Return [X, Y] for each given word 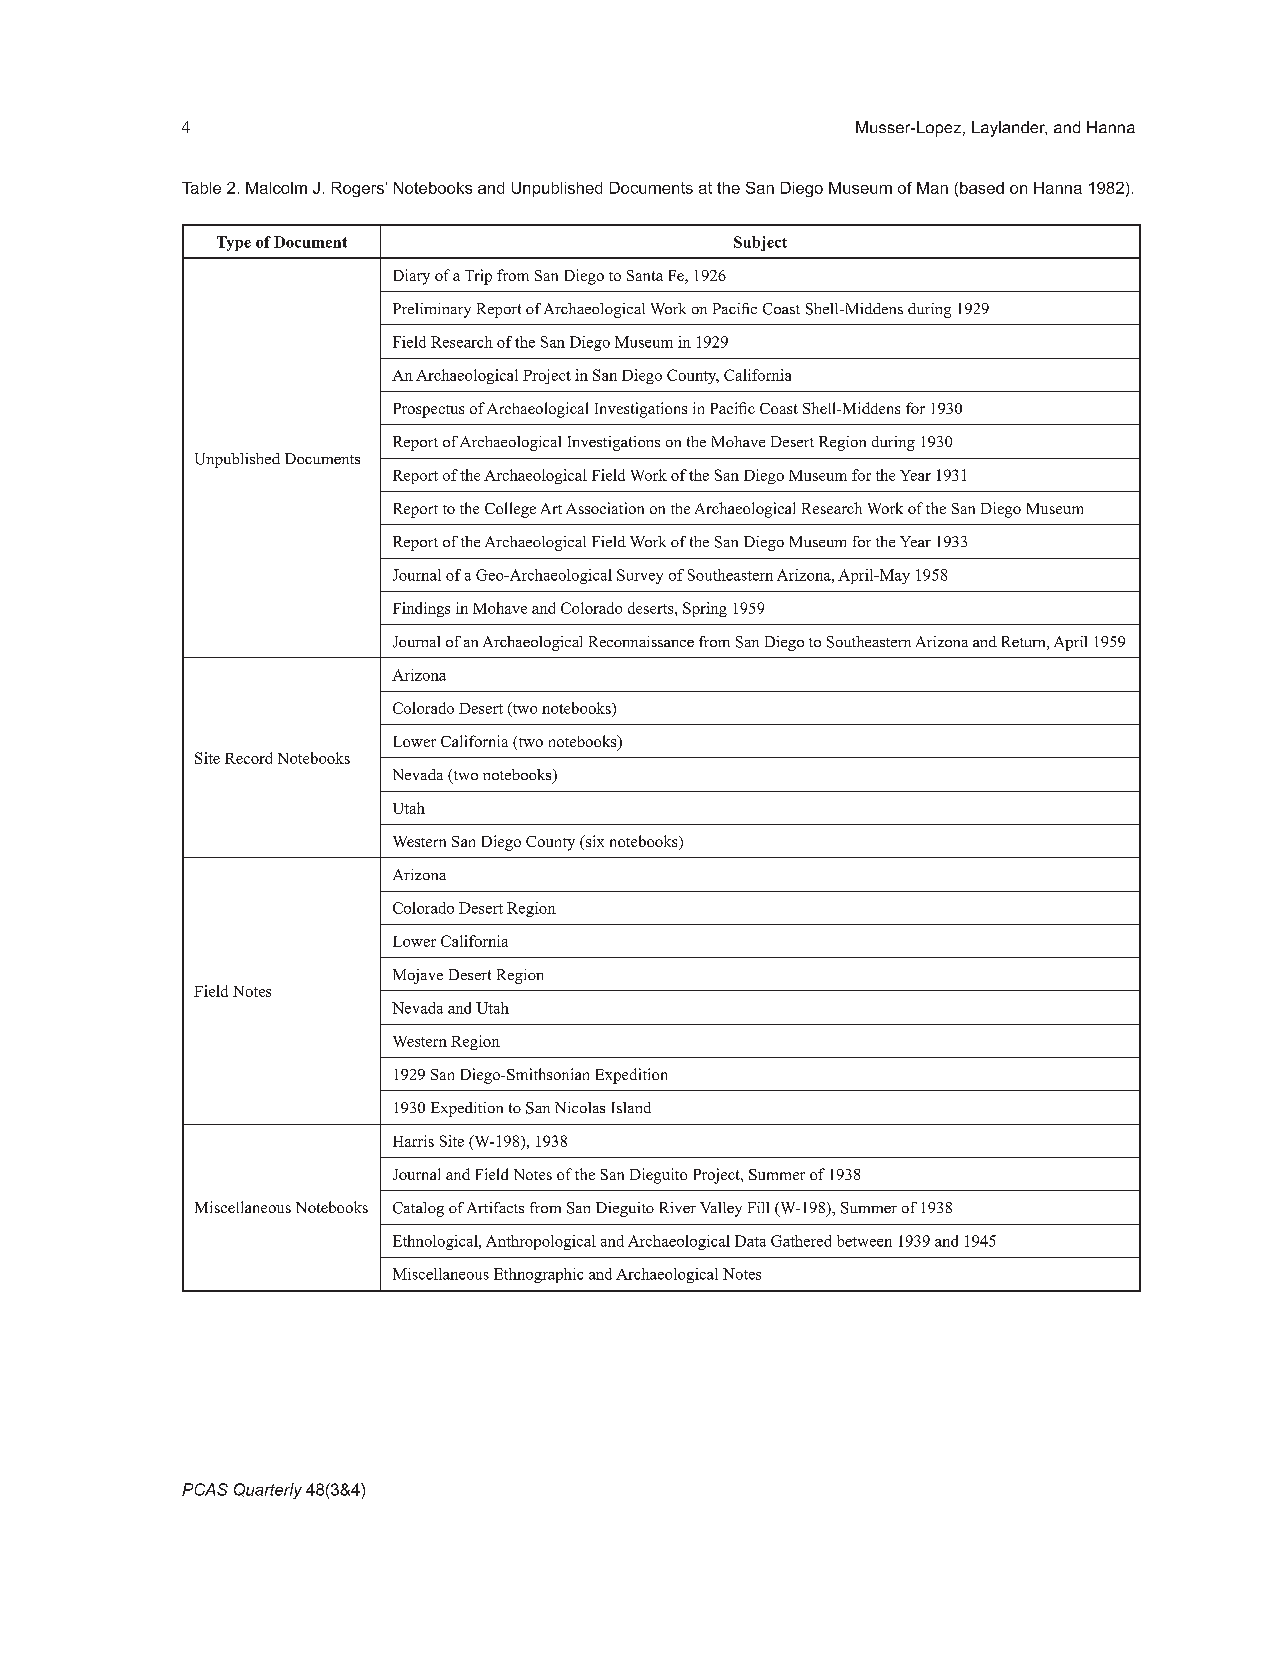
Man [932, 188]
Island [631, 1107]
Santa [645, 275]
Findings [421, 609]
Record [248, 758]
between [864, 1241]
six [594, 841]
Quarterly [268, 1491]
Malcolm [276, 188]
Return [1025, 643]
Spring [705, 609]
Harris [413, 1141]
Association [605, 508]
